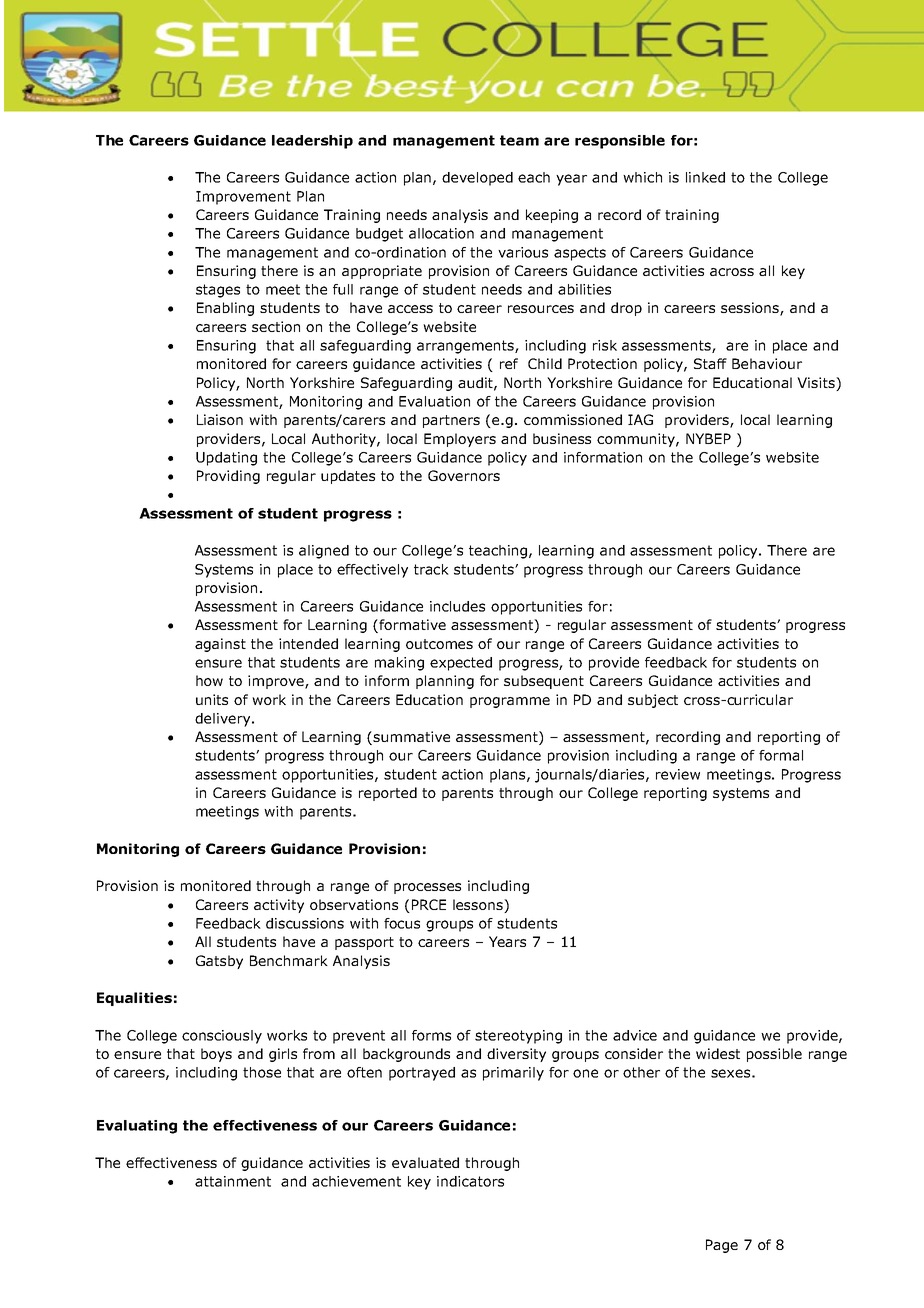 Image resolution: width=924 pixels, height=1308 pixels. Describe the element at coordinates (718, 1053) in the document. I see `widest` at that location.
